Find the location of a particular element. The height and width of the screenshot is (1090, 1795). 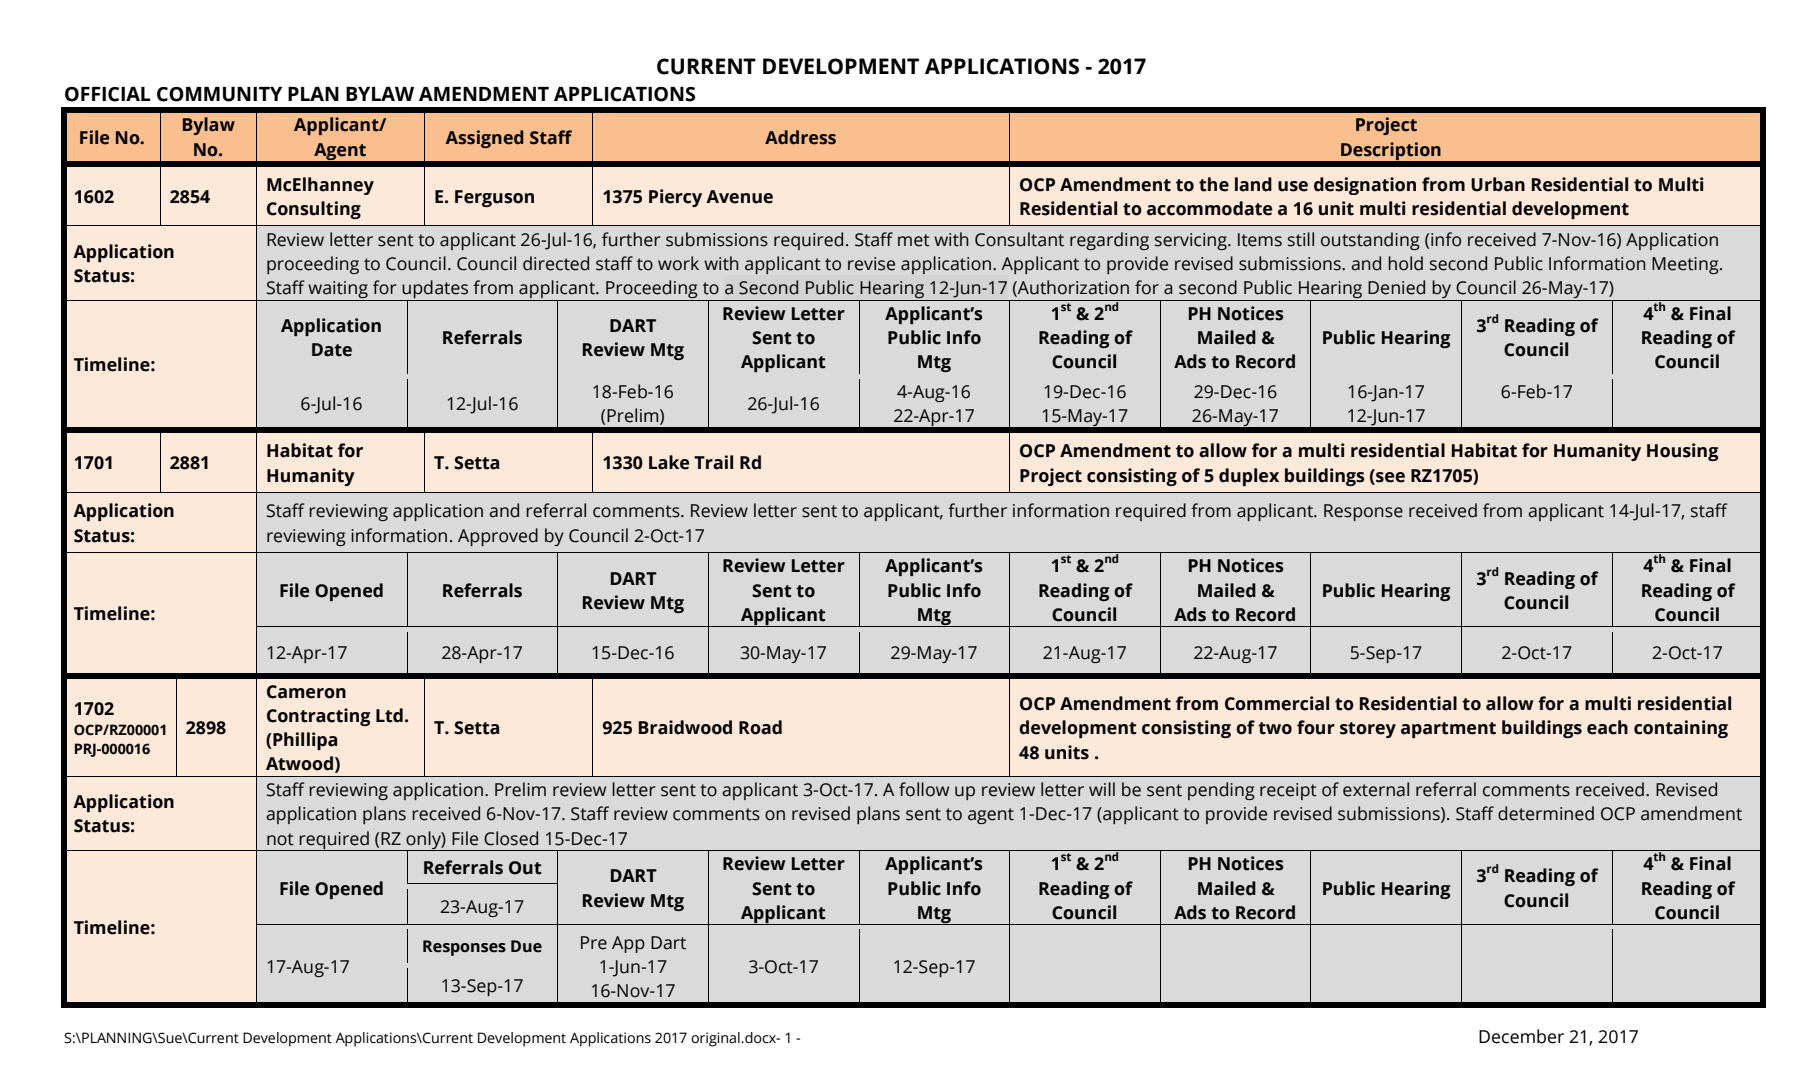

Address is located at coordinates (800, 137).
